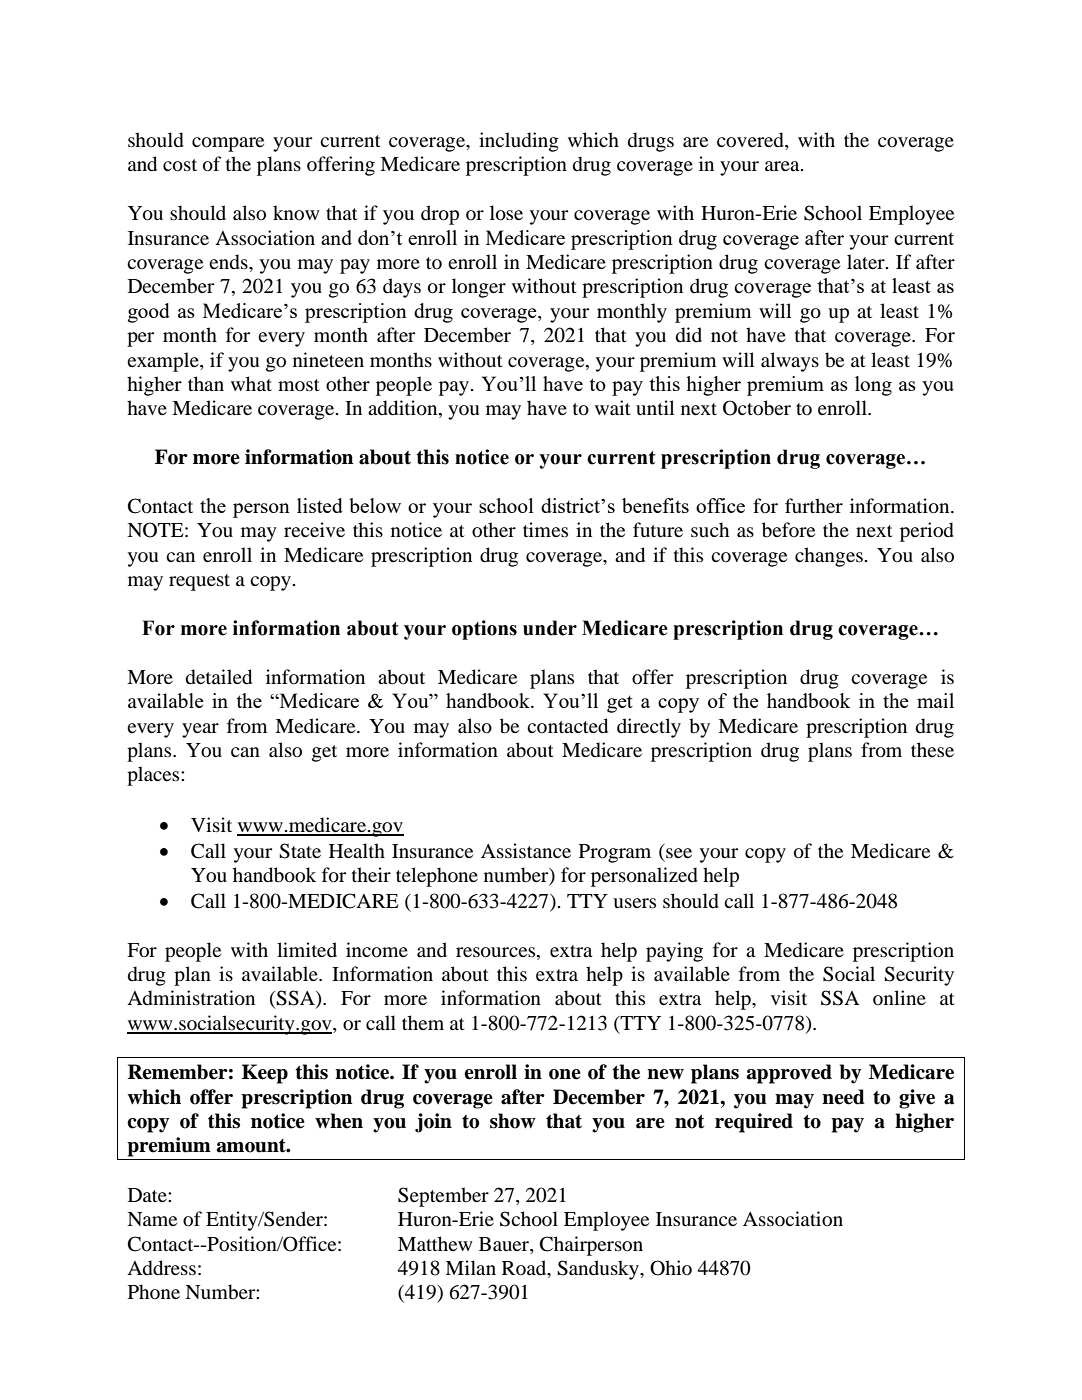 The width and height of the screenshot is (1082, 1400). What do you see at coordinates (161, 1268) in the screenshot?
I see `Address` at bounding box center [161, 1268].
